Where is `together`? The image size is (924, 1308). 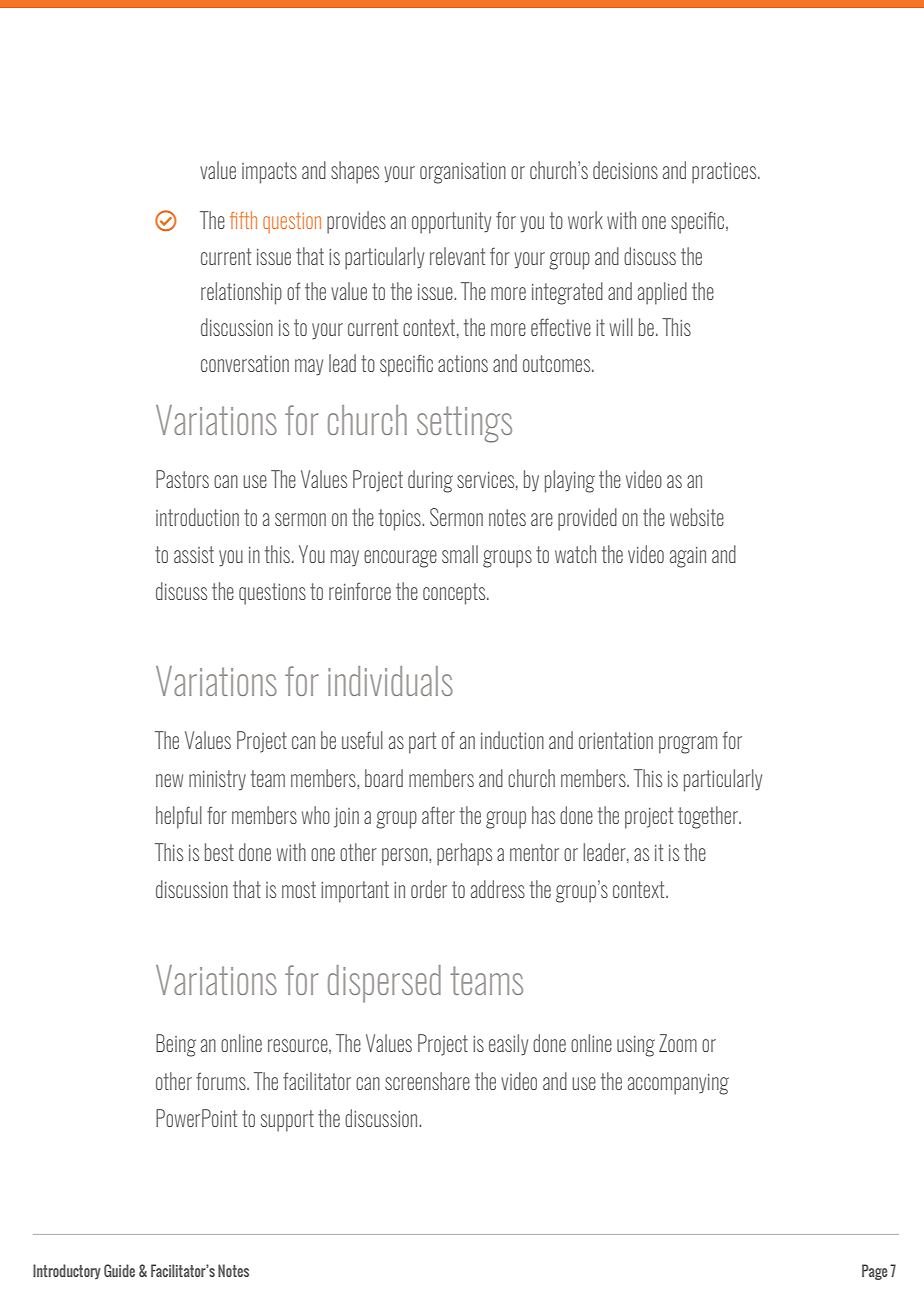
together is located at coordinates (709, 817).
